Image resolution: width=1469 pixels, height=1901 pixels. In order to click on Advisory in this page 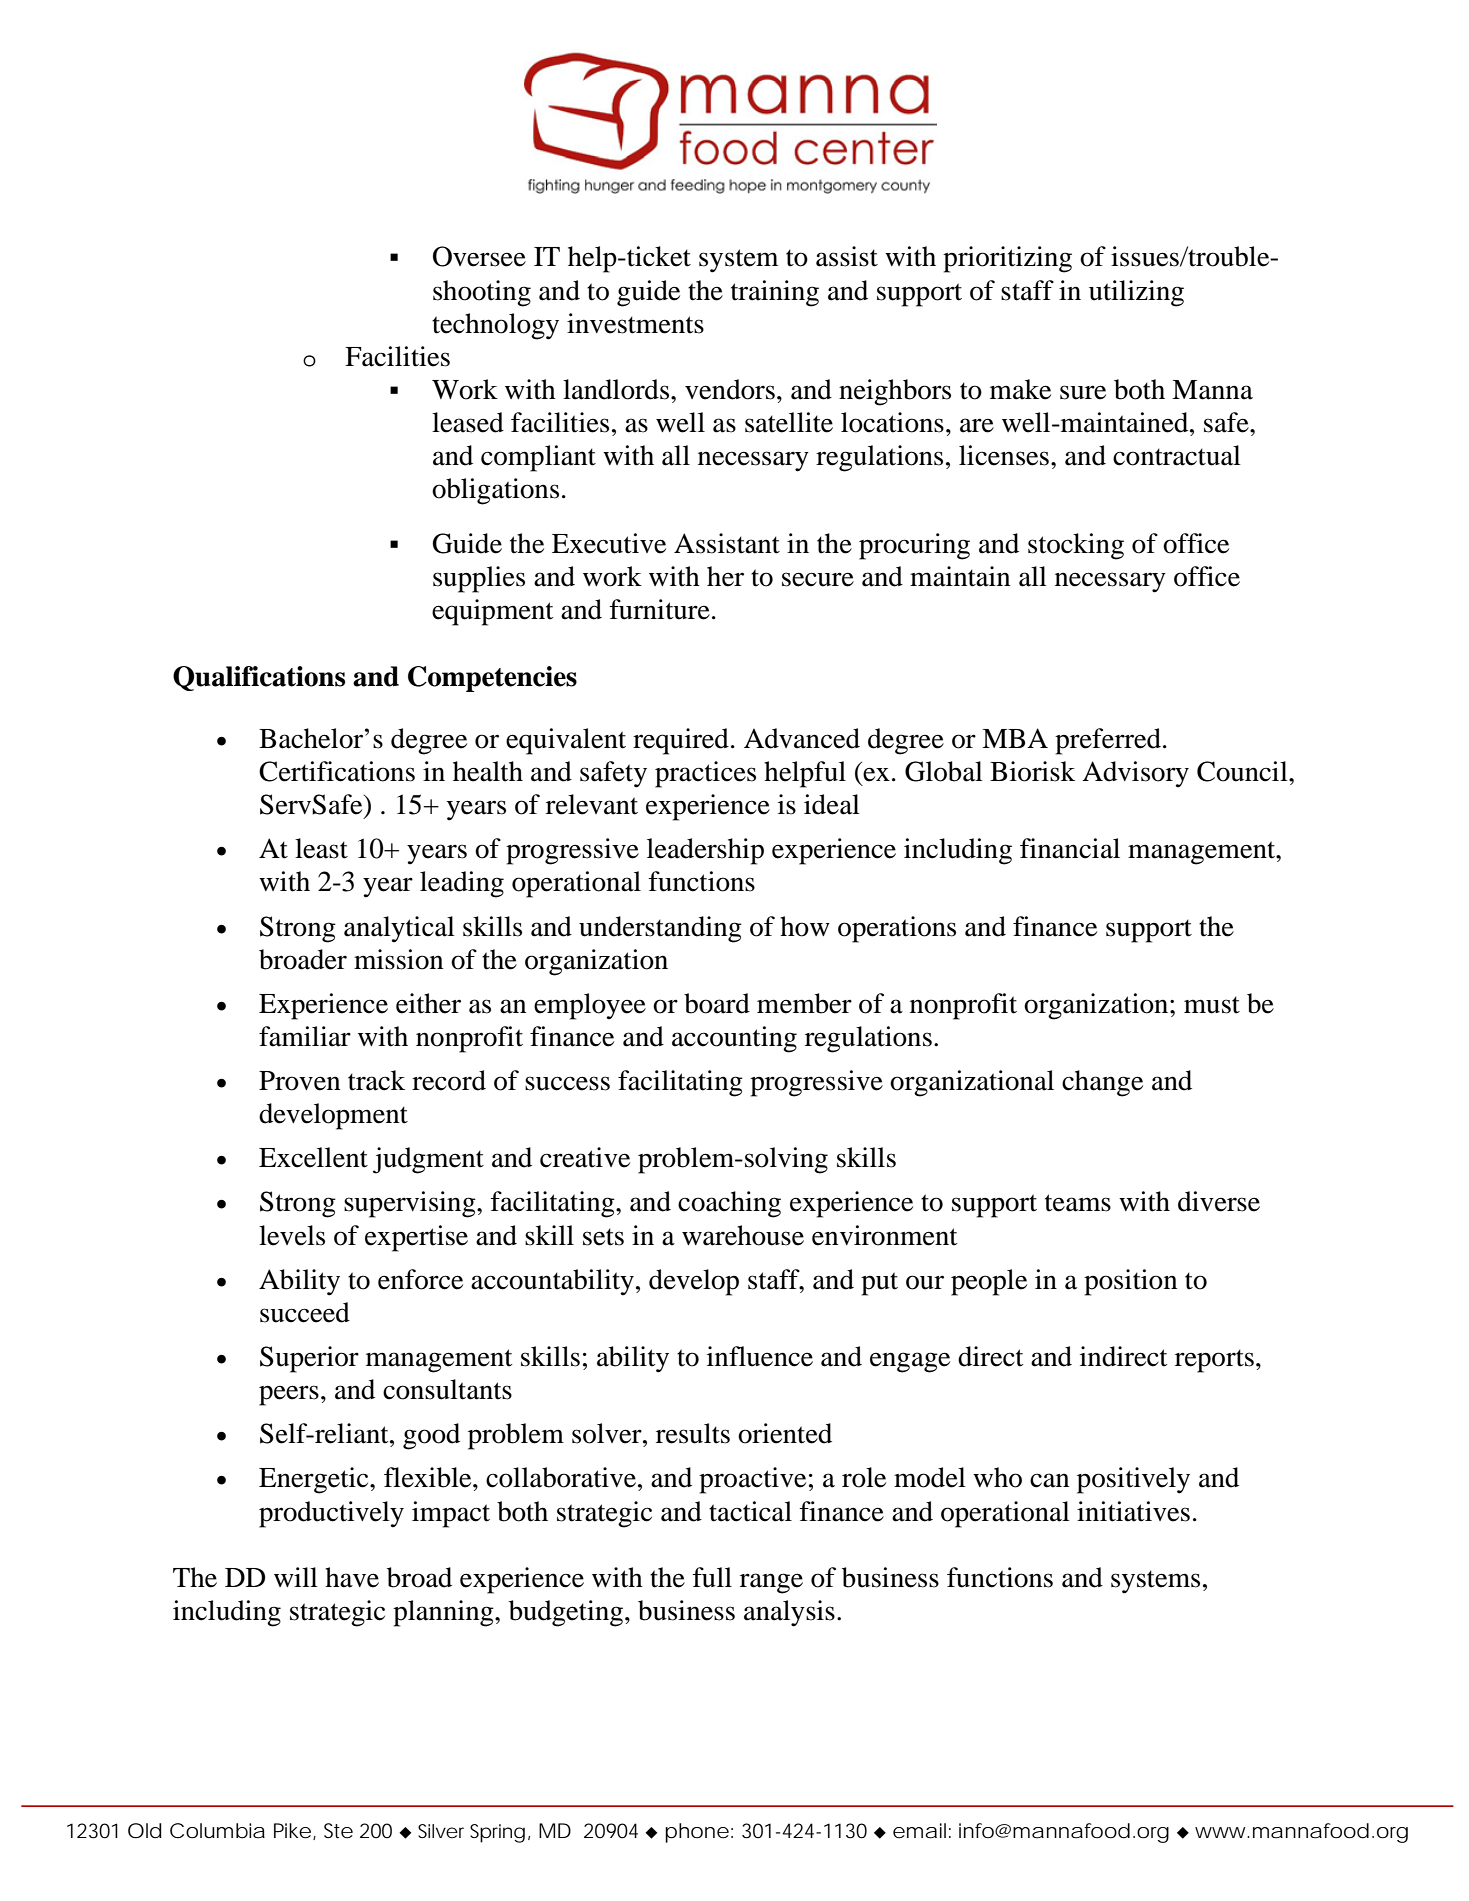, I will do `click(1135, 774)`.
